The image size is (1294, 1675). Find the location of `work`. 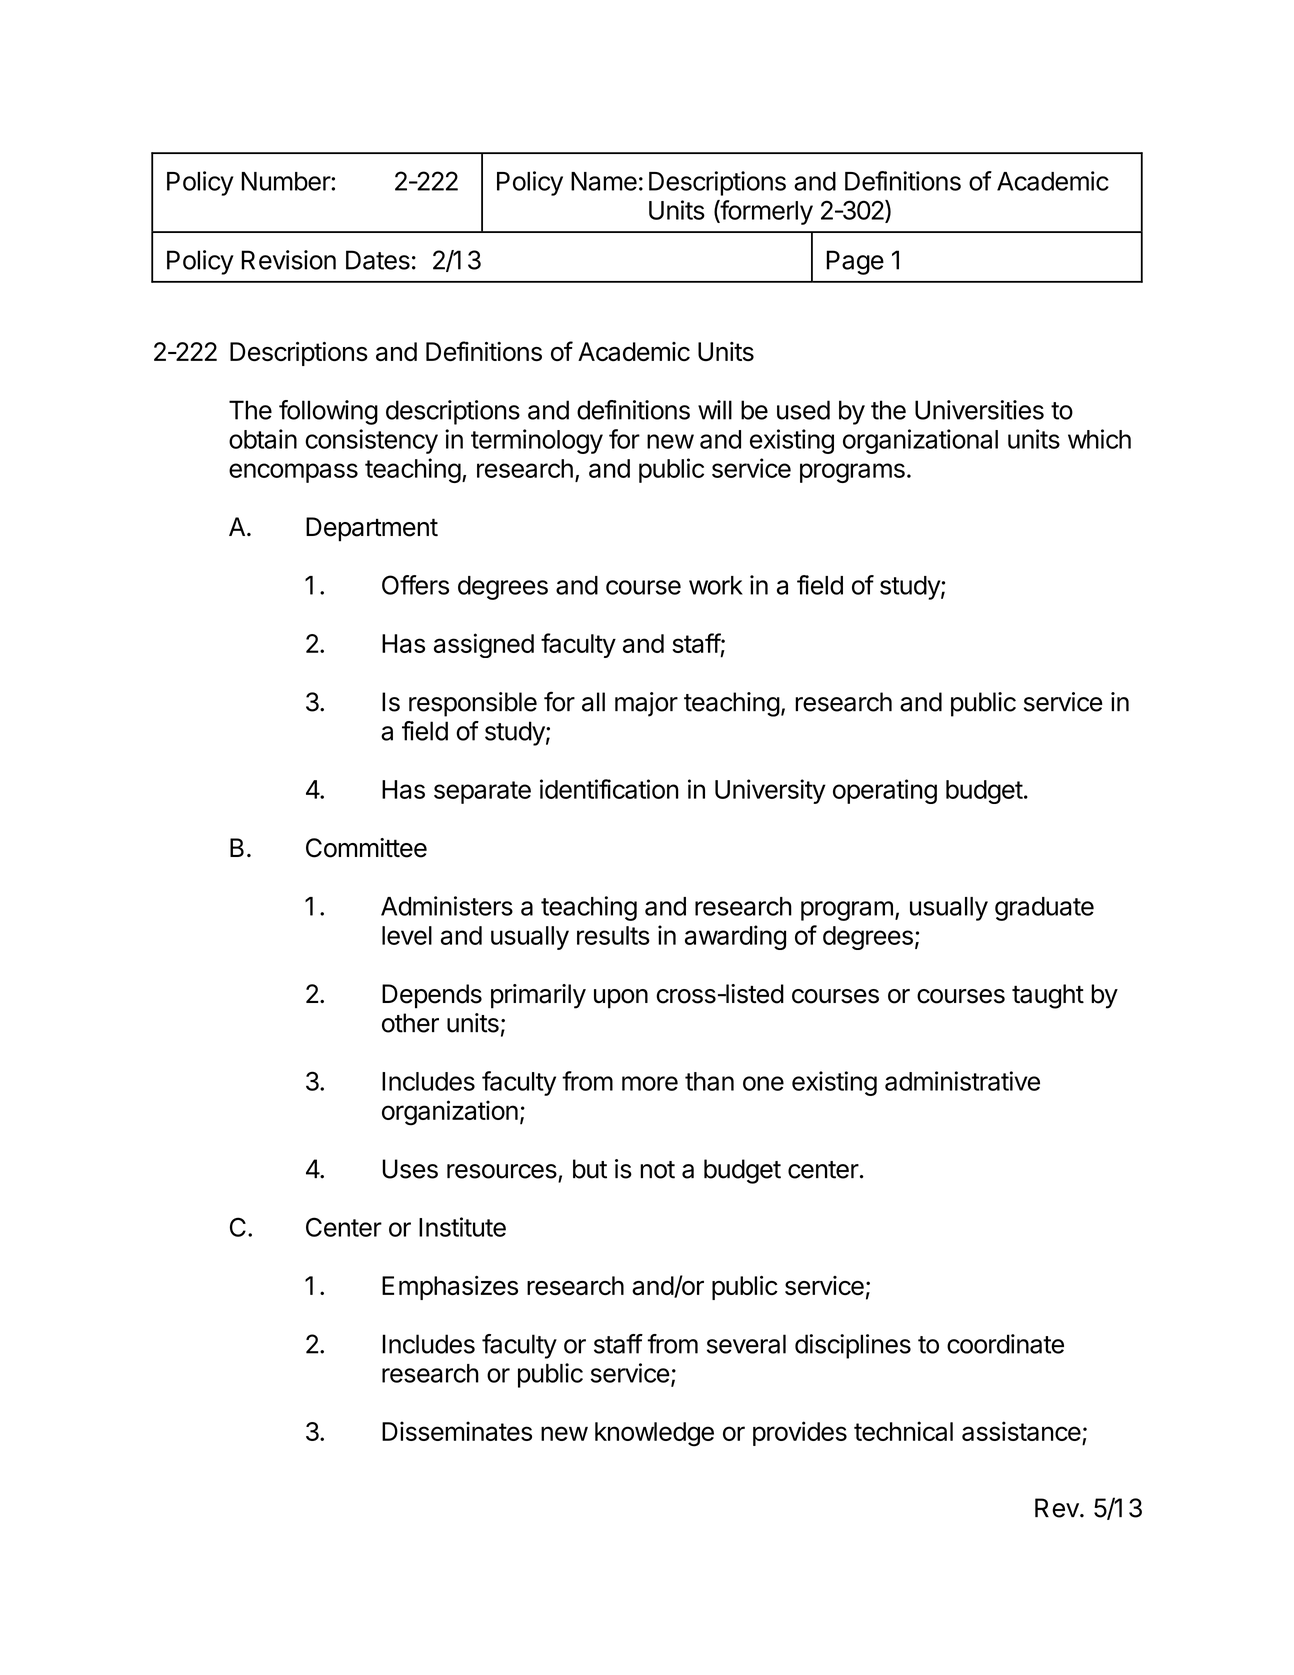

work is located at coordinates (716, 585).
